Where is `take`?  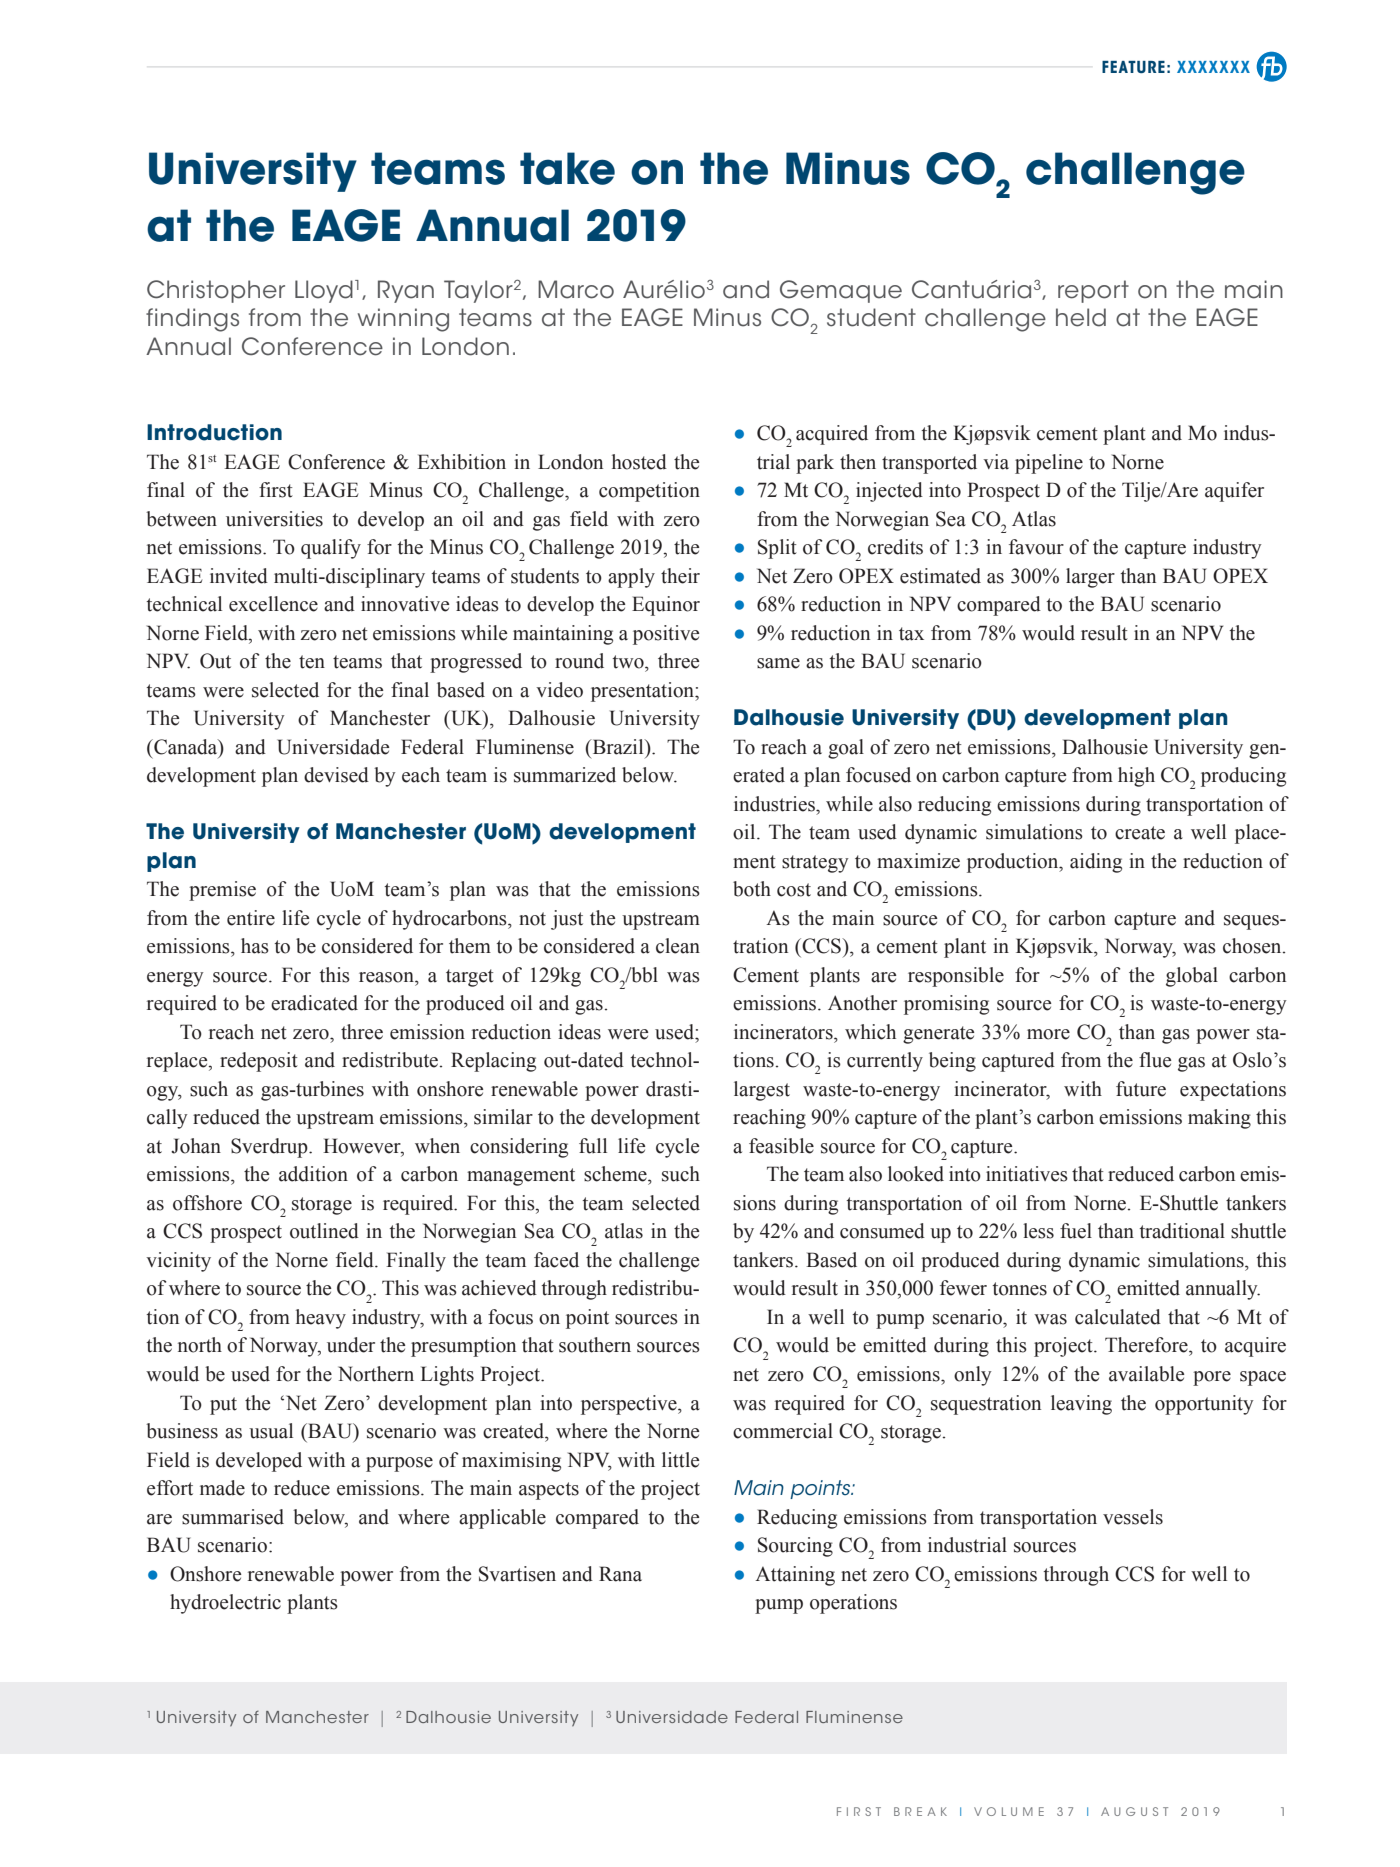 take is located at coordinates (567, 168).
